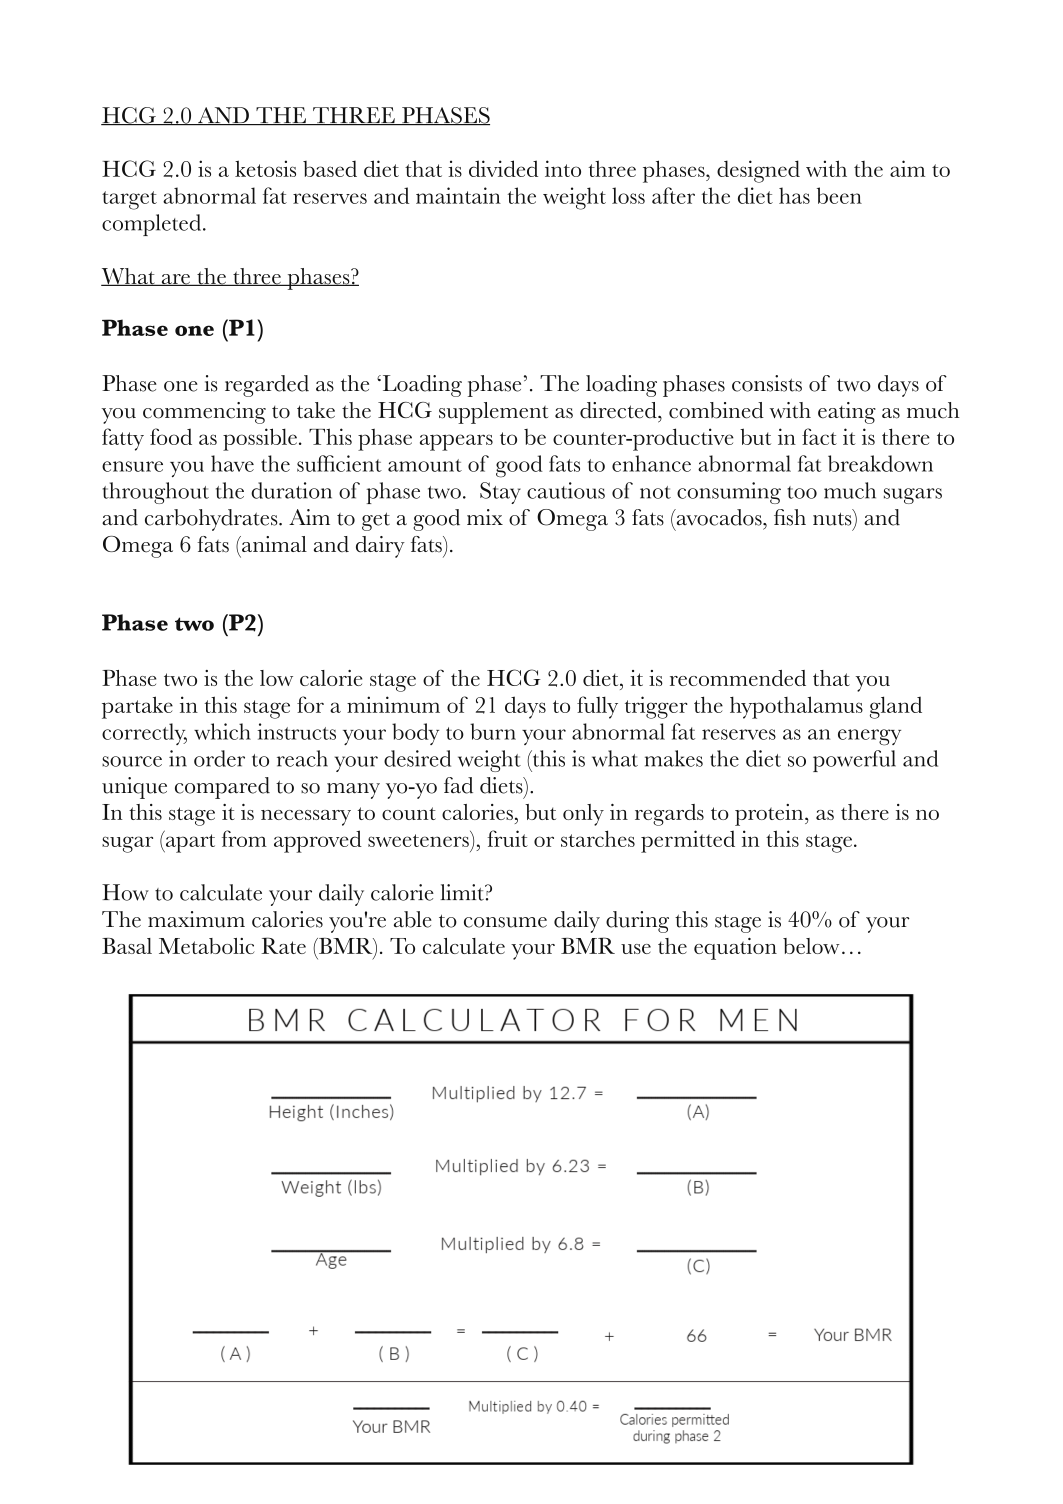  Describe the element at coordinates (485, 517) in the page. I see `mix` at that location.
